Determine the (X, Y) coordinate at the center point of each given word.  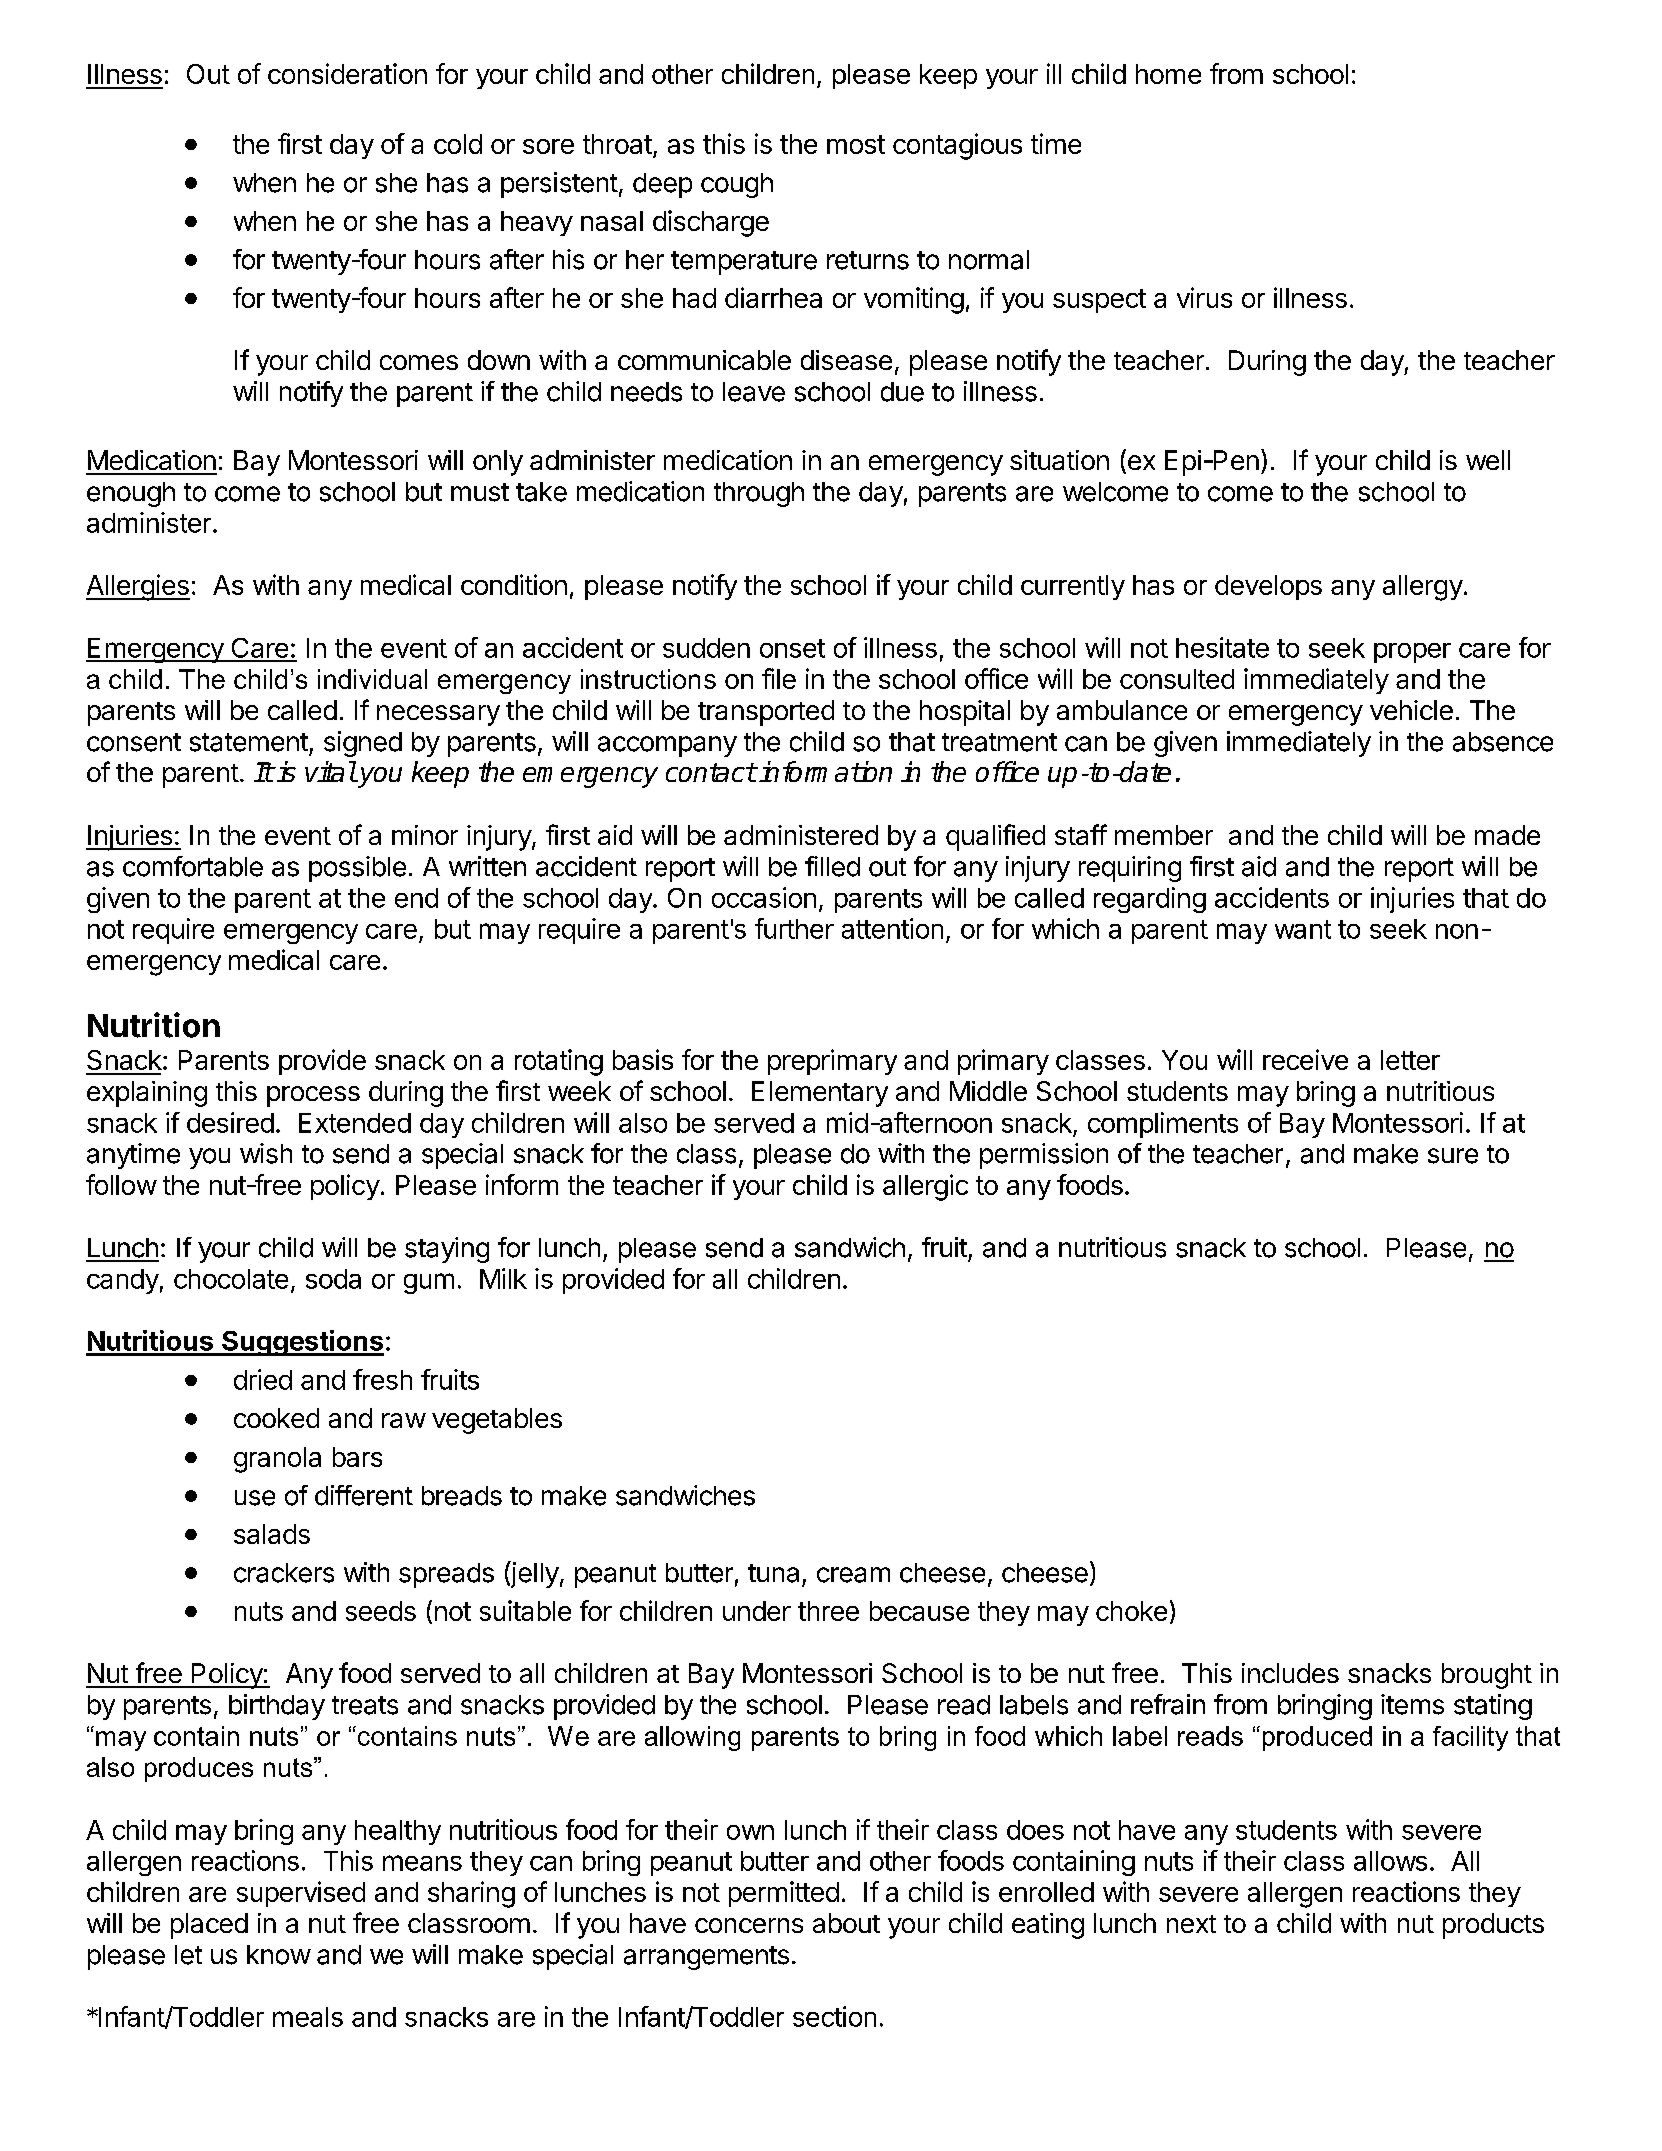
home (1168, 74)
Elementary (820, 1094)
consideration (347, 73)
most (856, 144)
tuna (773, 1573)
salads (272, 1534)
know (279, 1955)
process (313, 1096)
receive (1305, 1059)
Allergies (138, 587)
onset (792, 648)
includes (1290, 1673)
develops (1268, 587)
